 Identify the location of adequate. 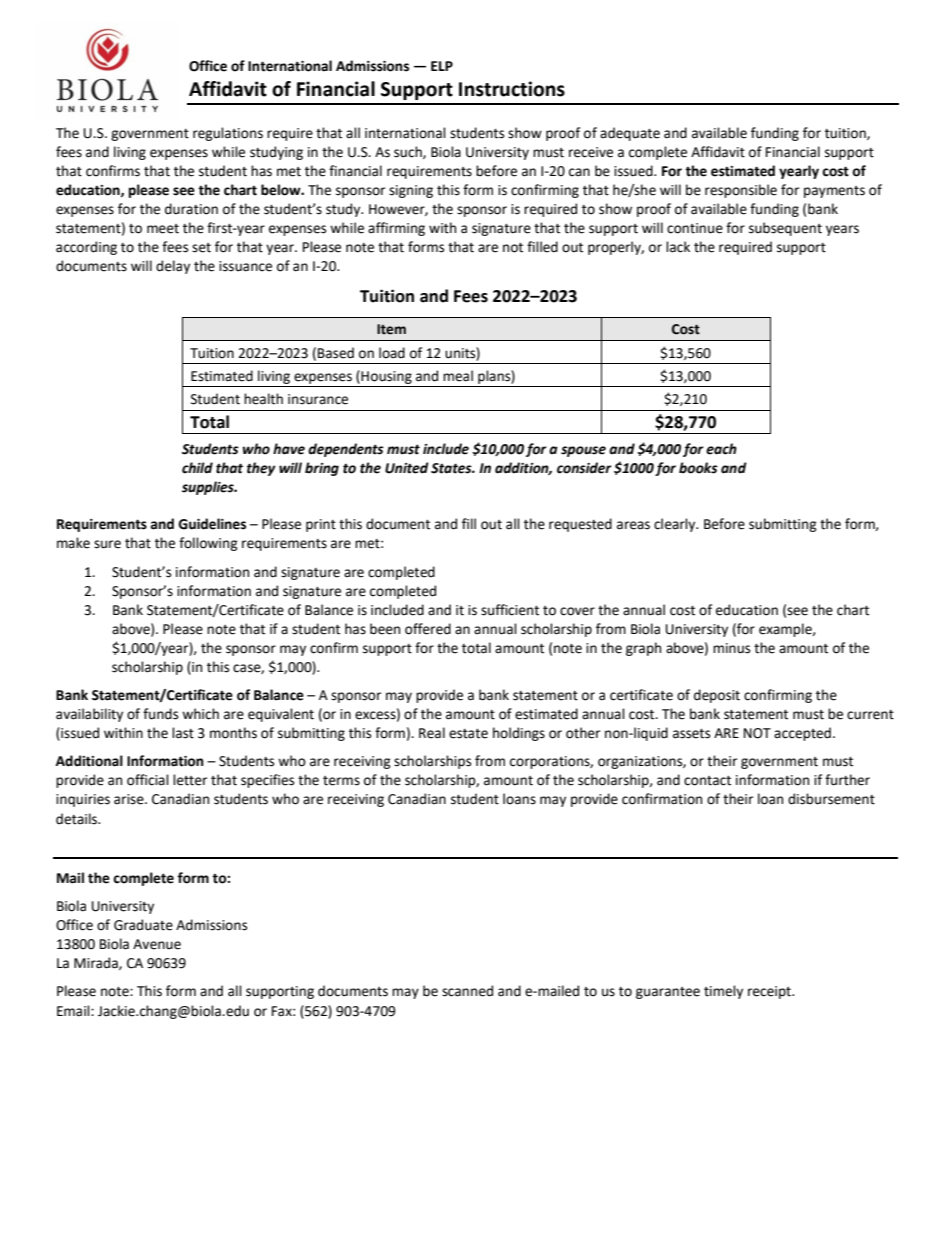
(630, 134).
